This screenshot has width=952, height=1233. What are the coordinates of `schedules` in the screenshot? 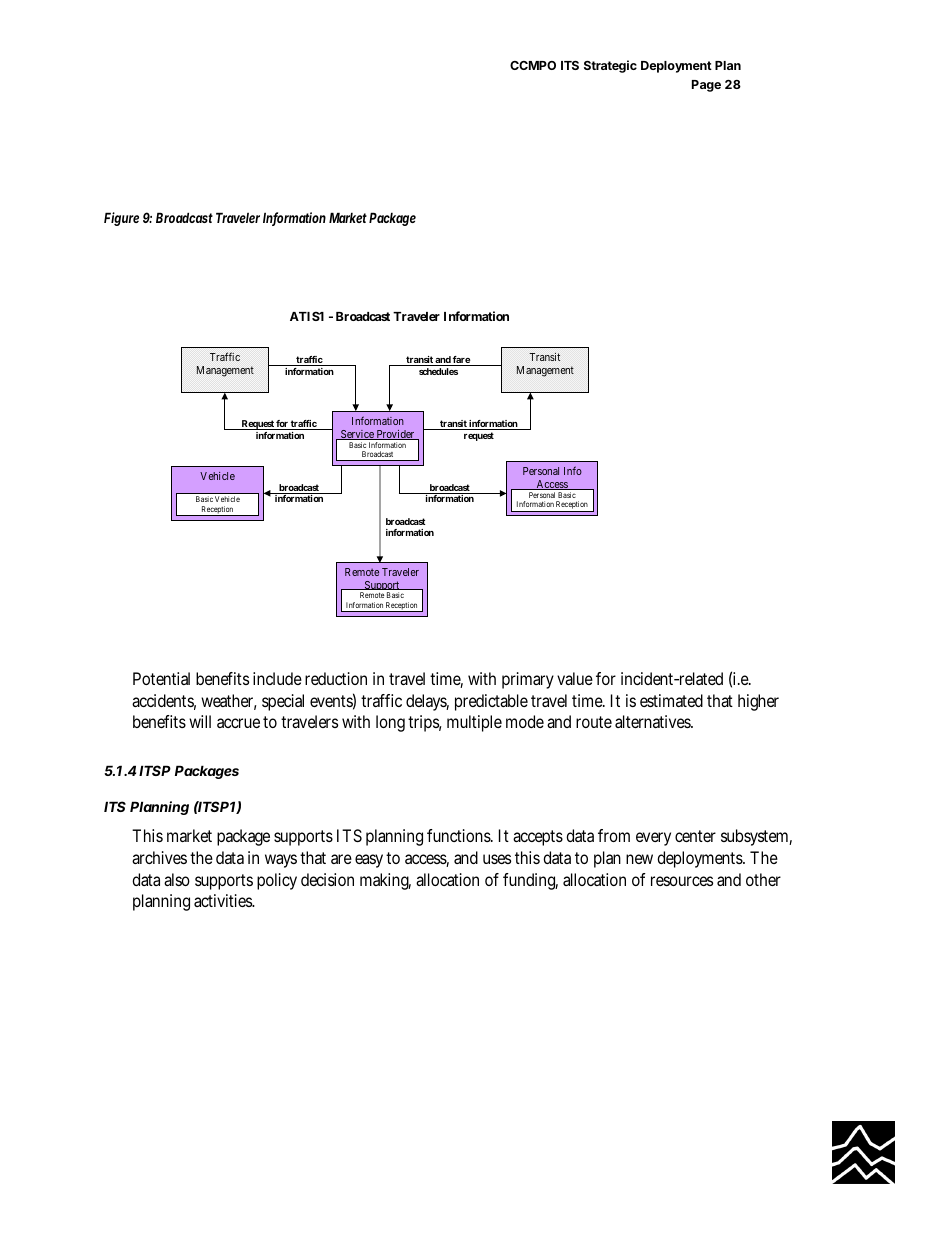 It's located at (438, 371).
